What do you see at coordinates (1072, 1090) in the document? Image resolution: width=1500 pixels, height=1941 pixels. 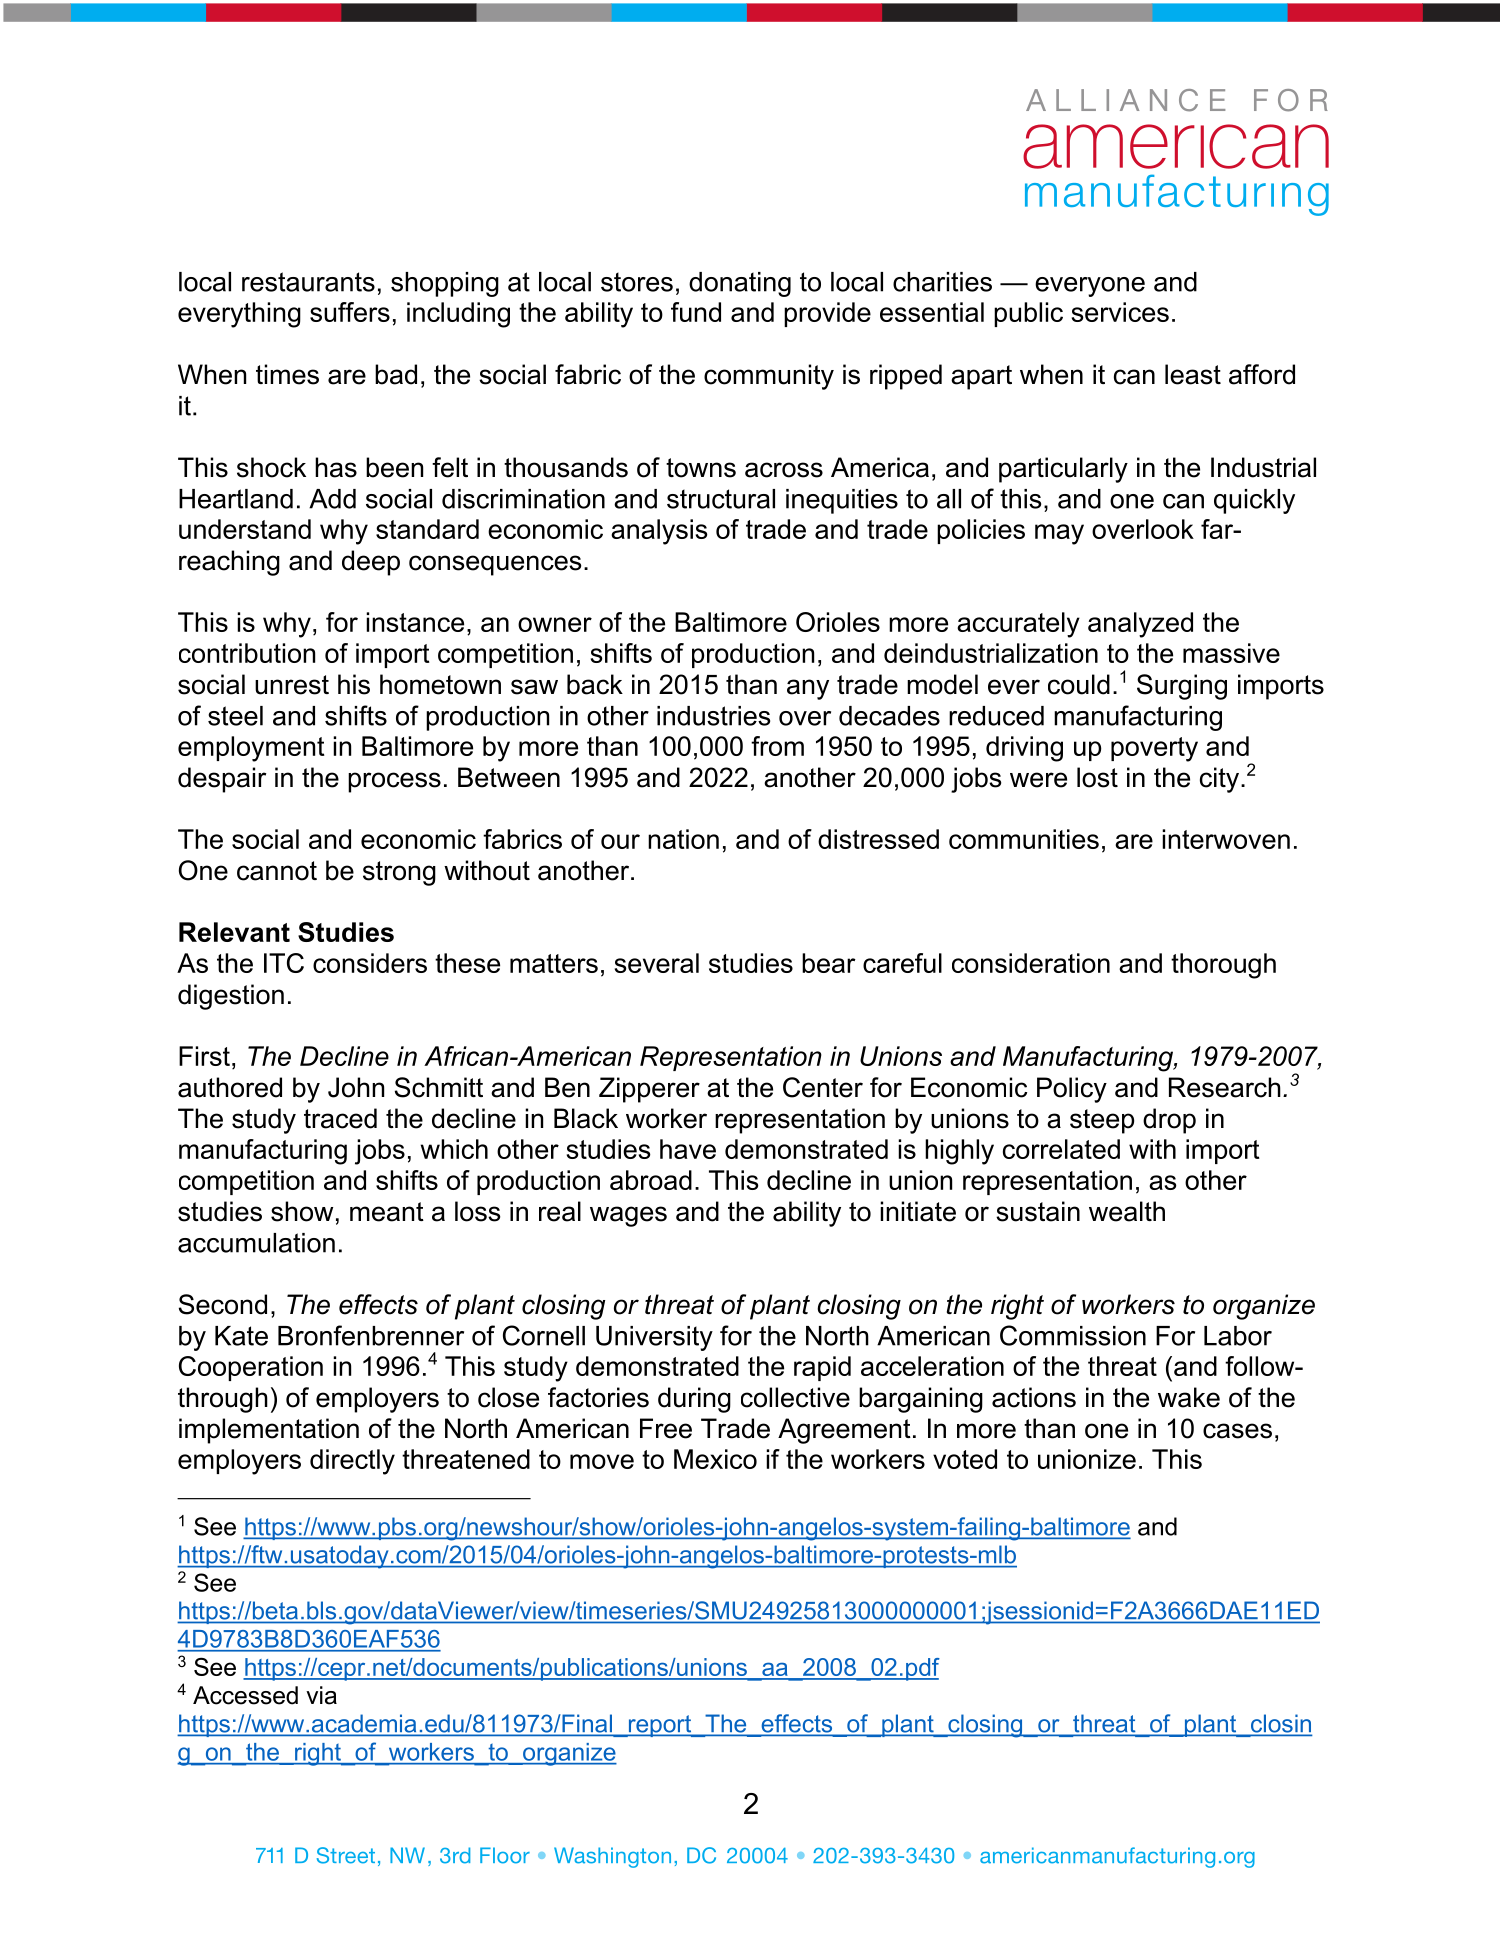 I see `Policy` at bounding box center [1072, 1090].
